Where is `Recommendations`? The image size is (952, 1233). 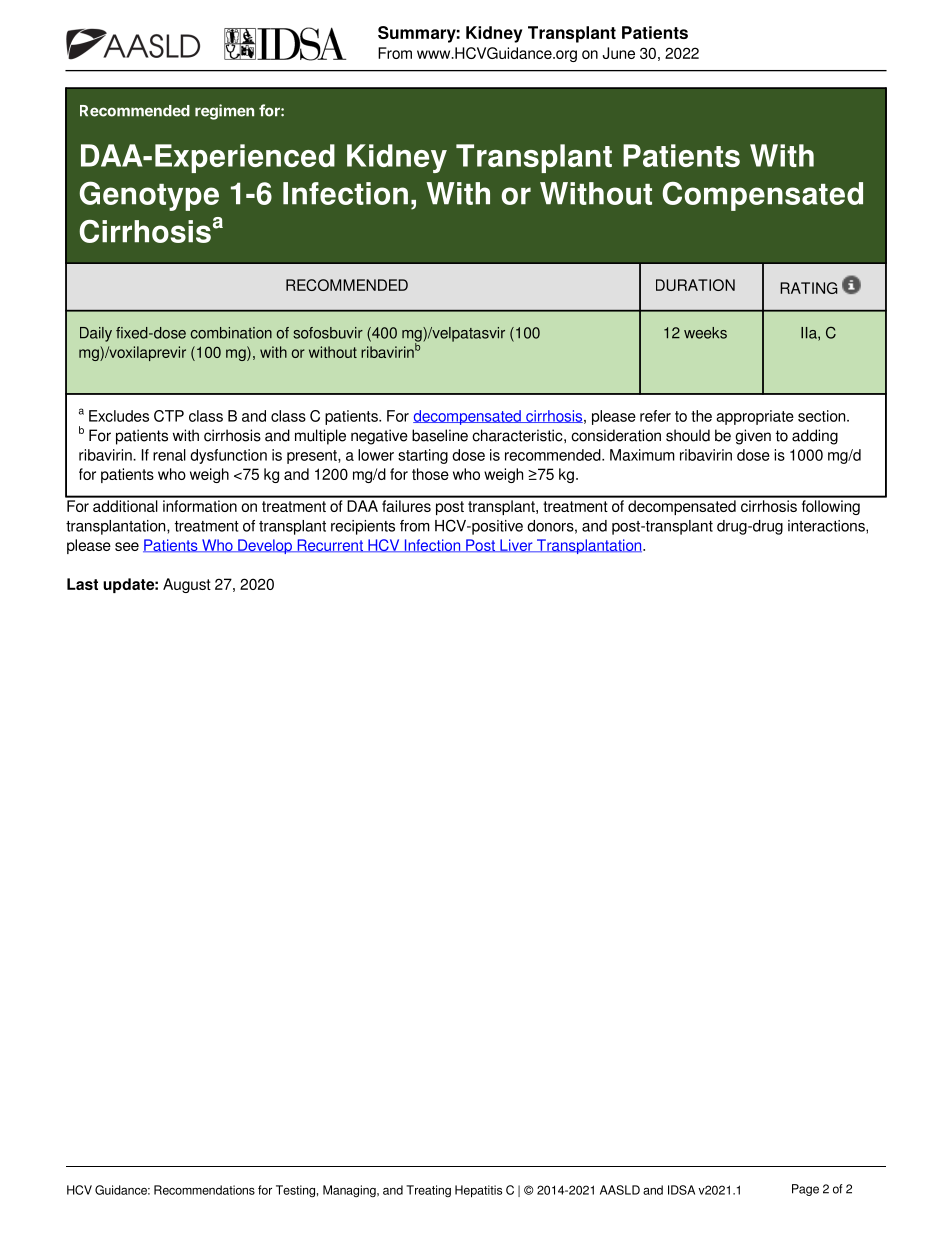
Recommendations is located at coordinates (204, 1190).
